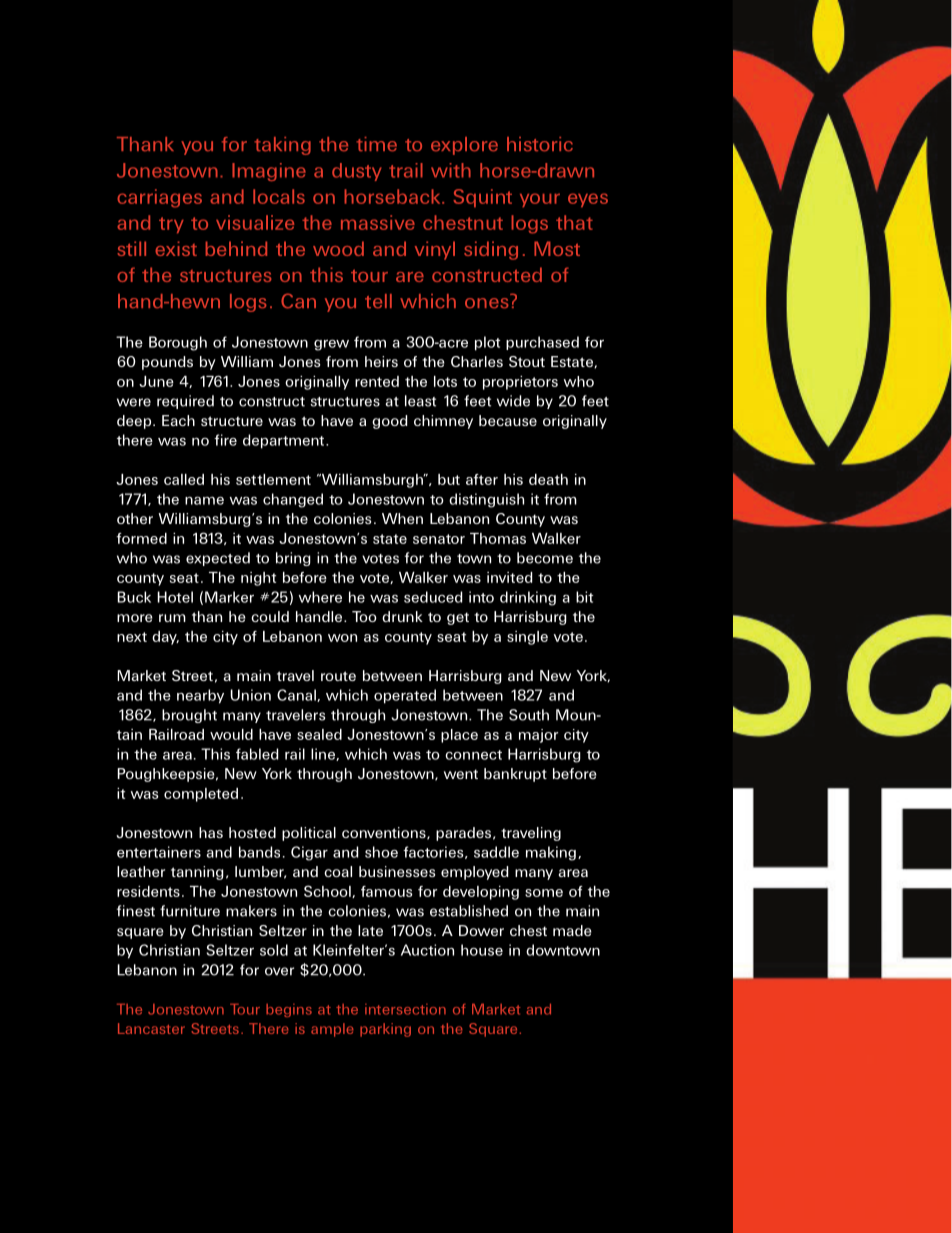  I want to click on carriages, so click(159, 198).
